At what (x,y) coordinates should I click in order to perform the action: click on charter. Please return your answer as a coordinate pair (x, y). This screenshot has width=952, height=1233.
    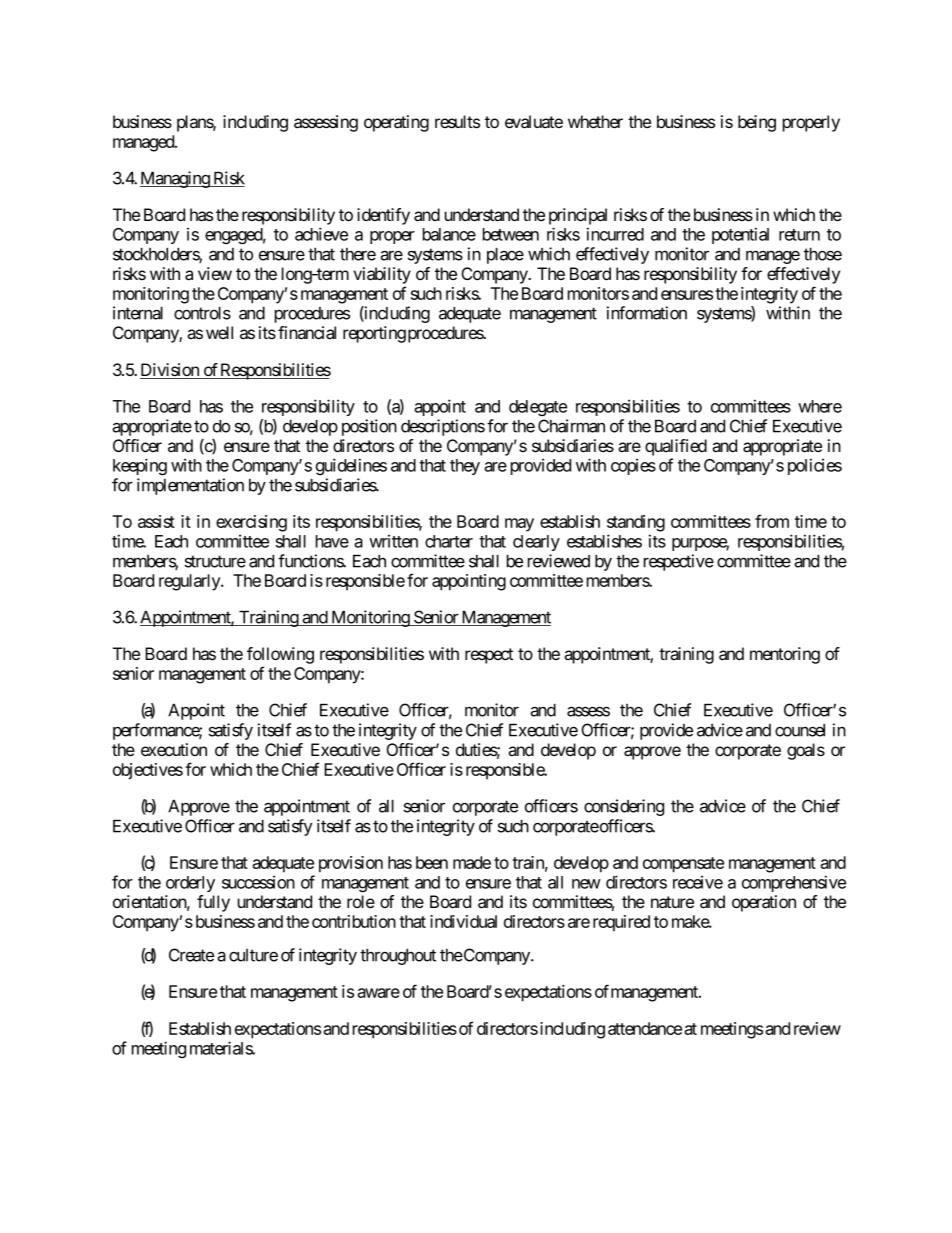
    Looking at the image, I should click on (449, 541).
